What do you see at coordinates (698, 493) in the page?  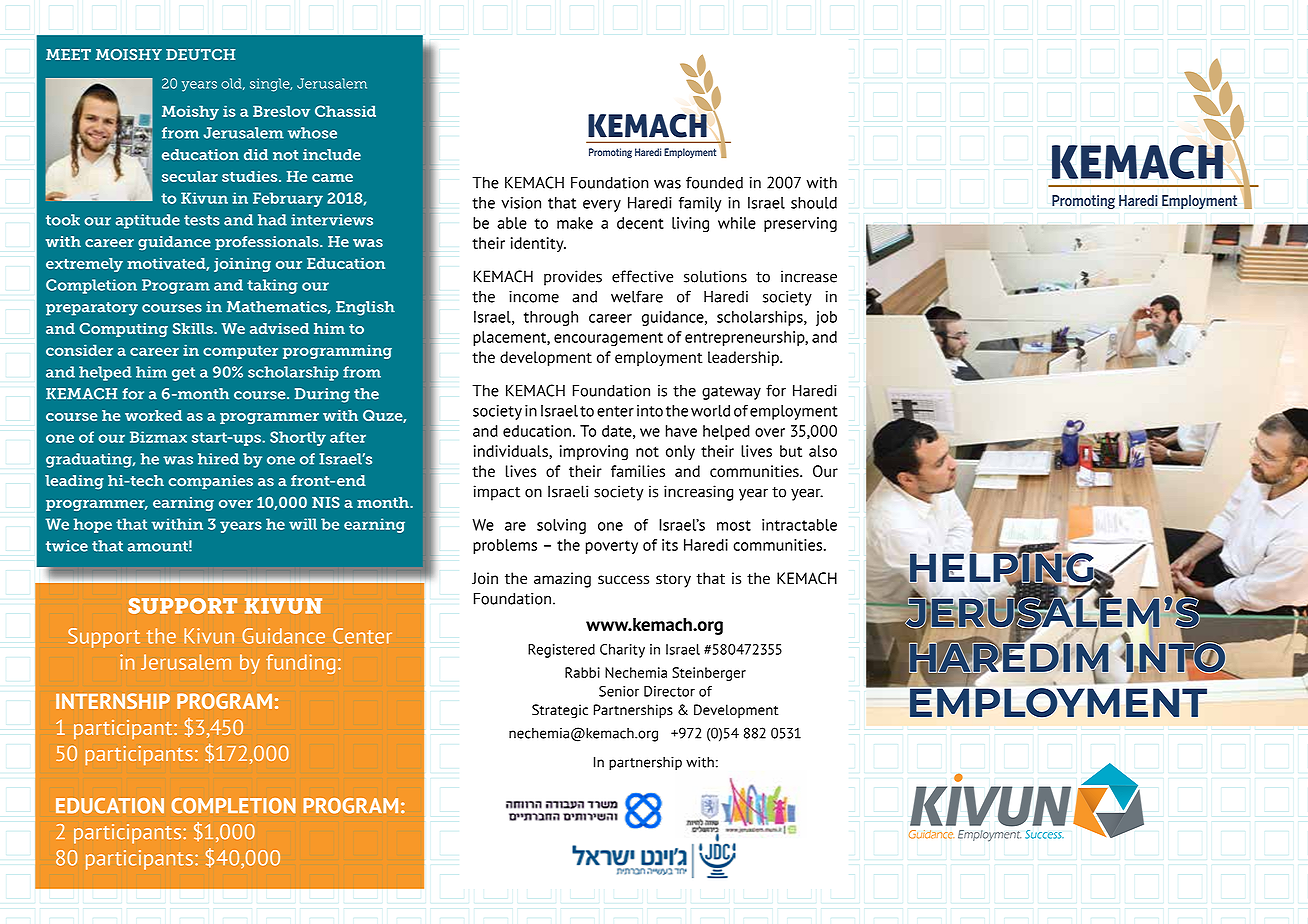 I see `increasing` at bounding box center [698, 493].
